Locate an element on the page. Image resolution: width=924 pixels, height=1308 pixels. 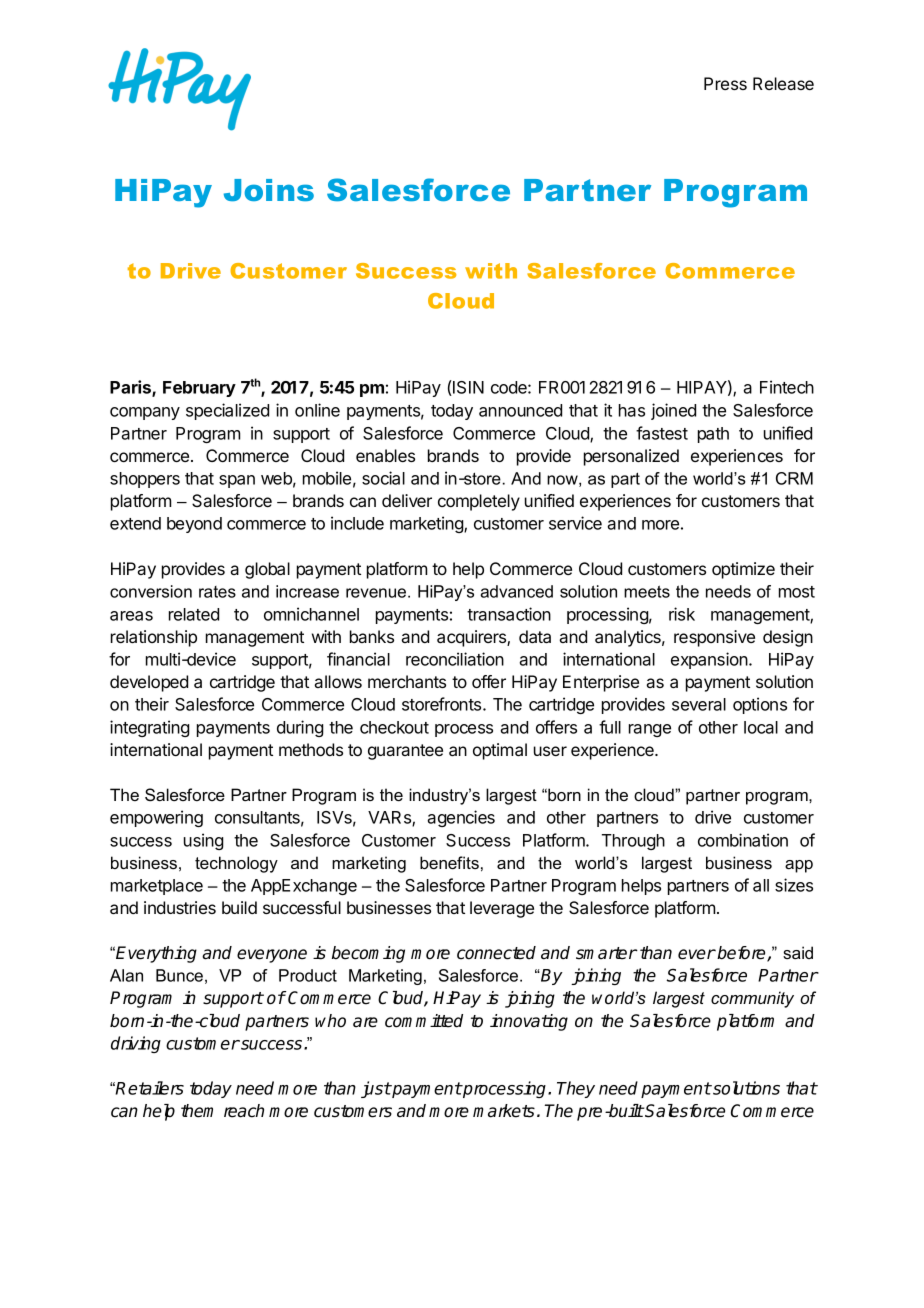
Joins is located at coordinates (269, 190).
